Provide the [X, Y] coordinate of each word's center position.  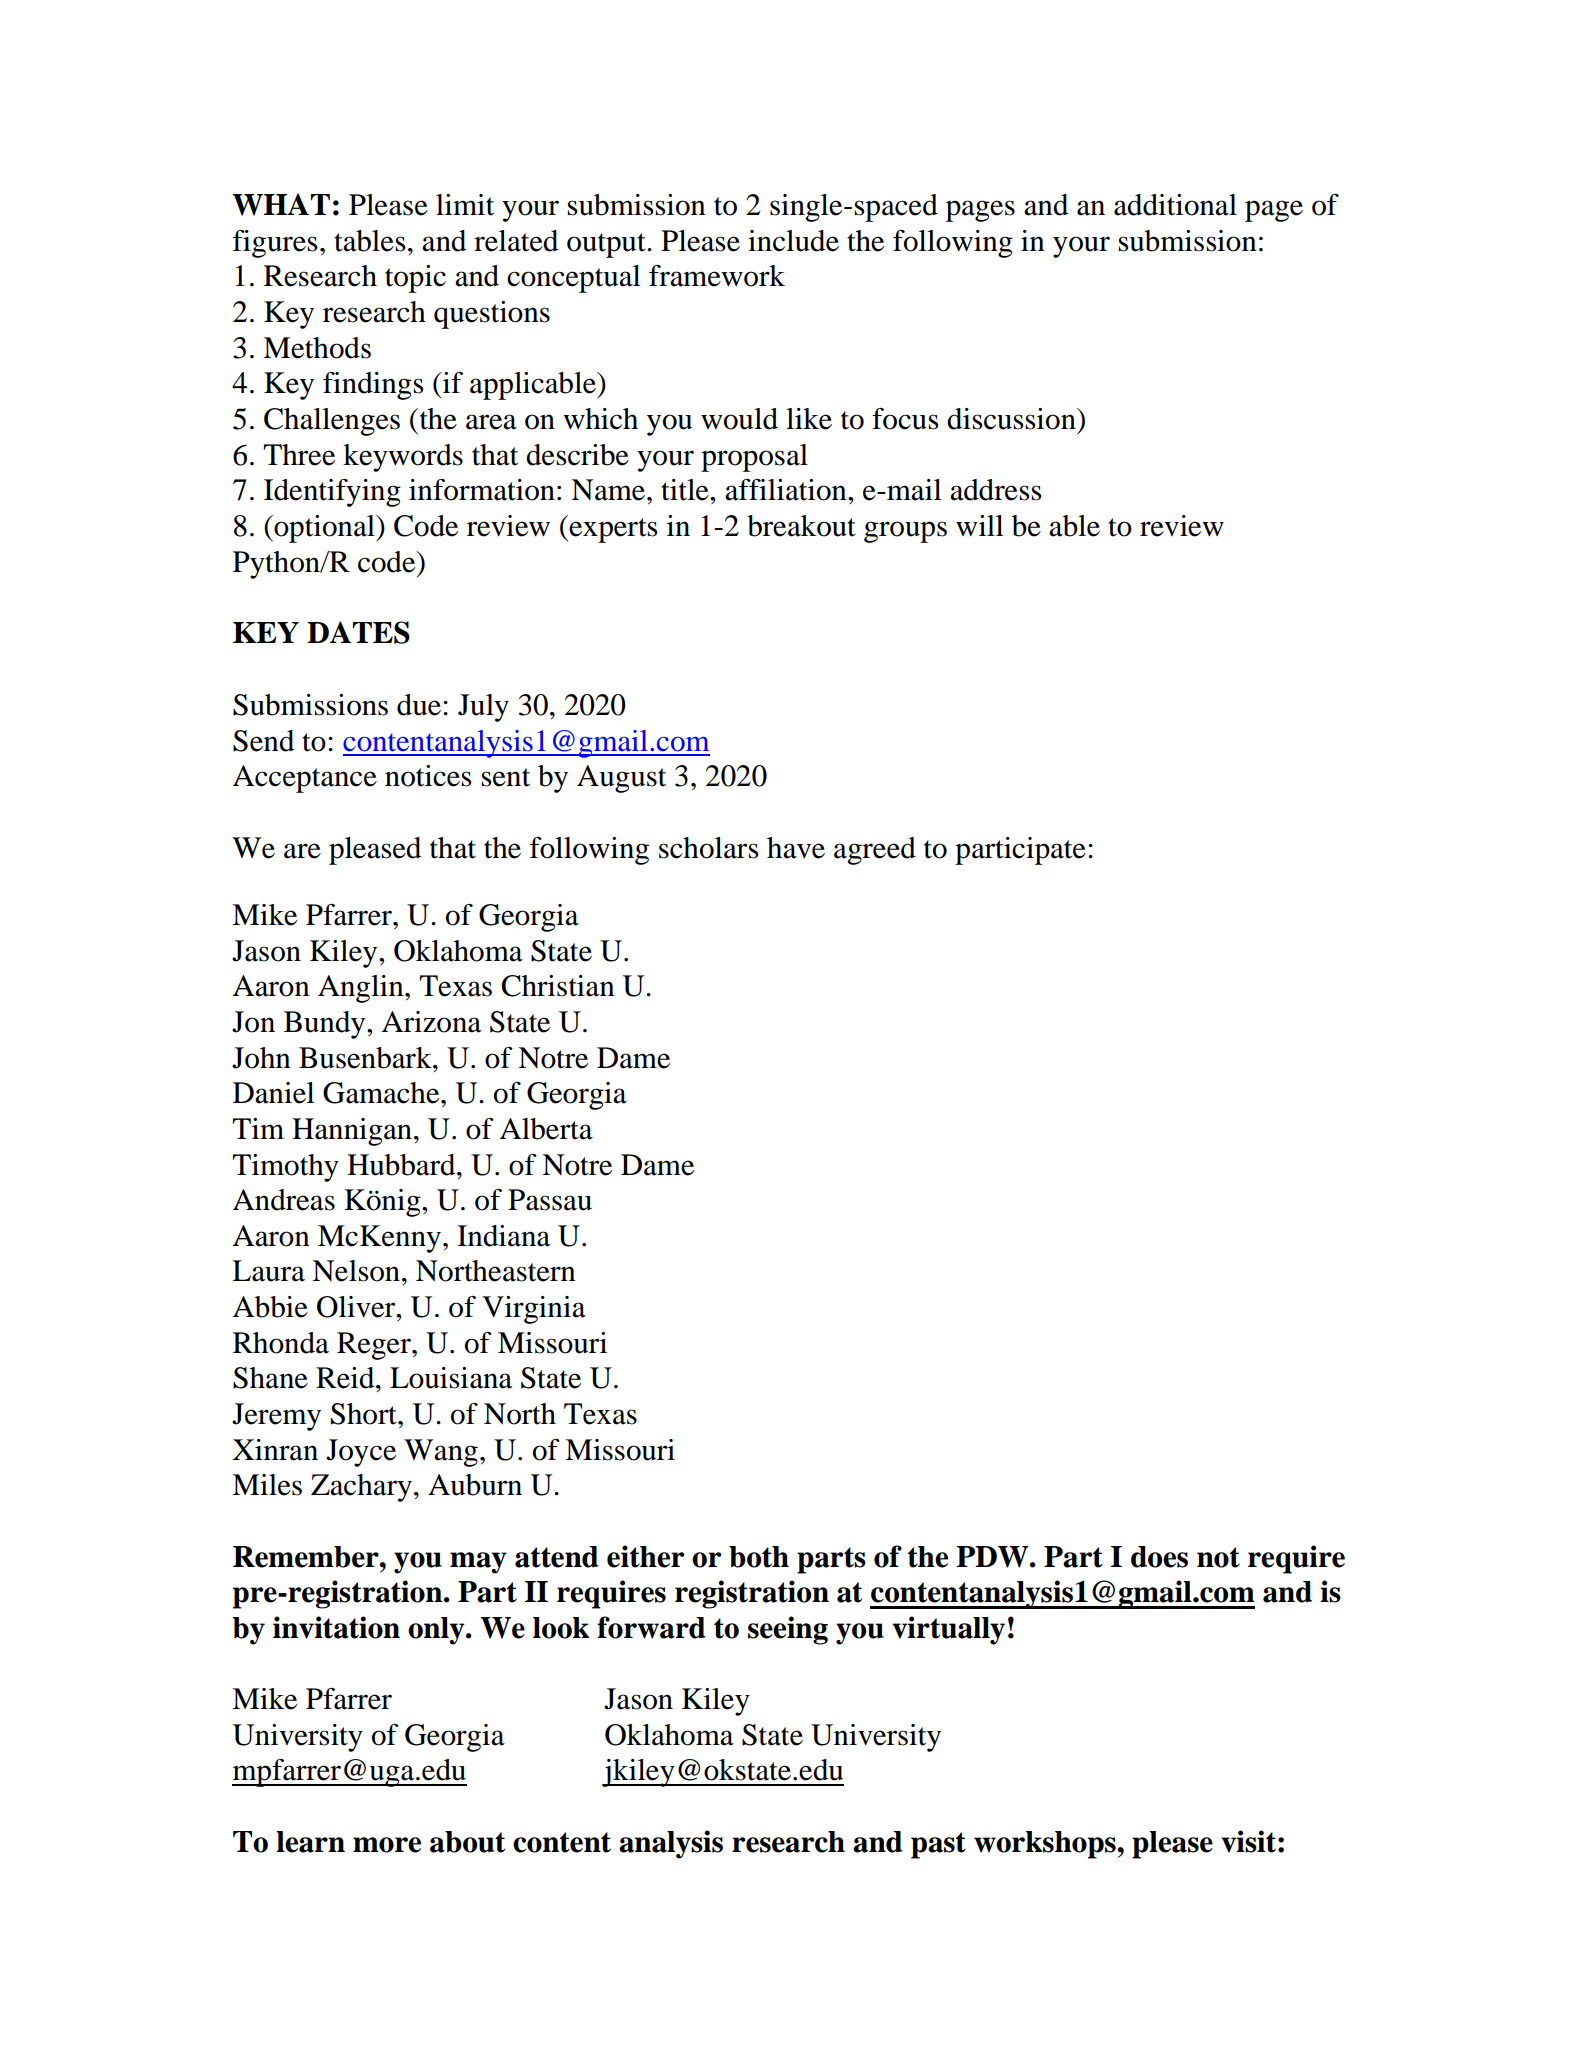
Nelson [356, 1271]
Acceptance [305, 779]
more [387, 1845]
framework [717, 276]
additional [1175, 205]
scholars [709, 848]
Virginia [534, 1310]
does [1159, 1557]
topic [415, 279]
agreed [875, 851]
